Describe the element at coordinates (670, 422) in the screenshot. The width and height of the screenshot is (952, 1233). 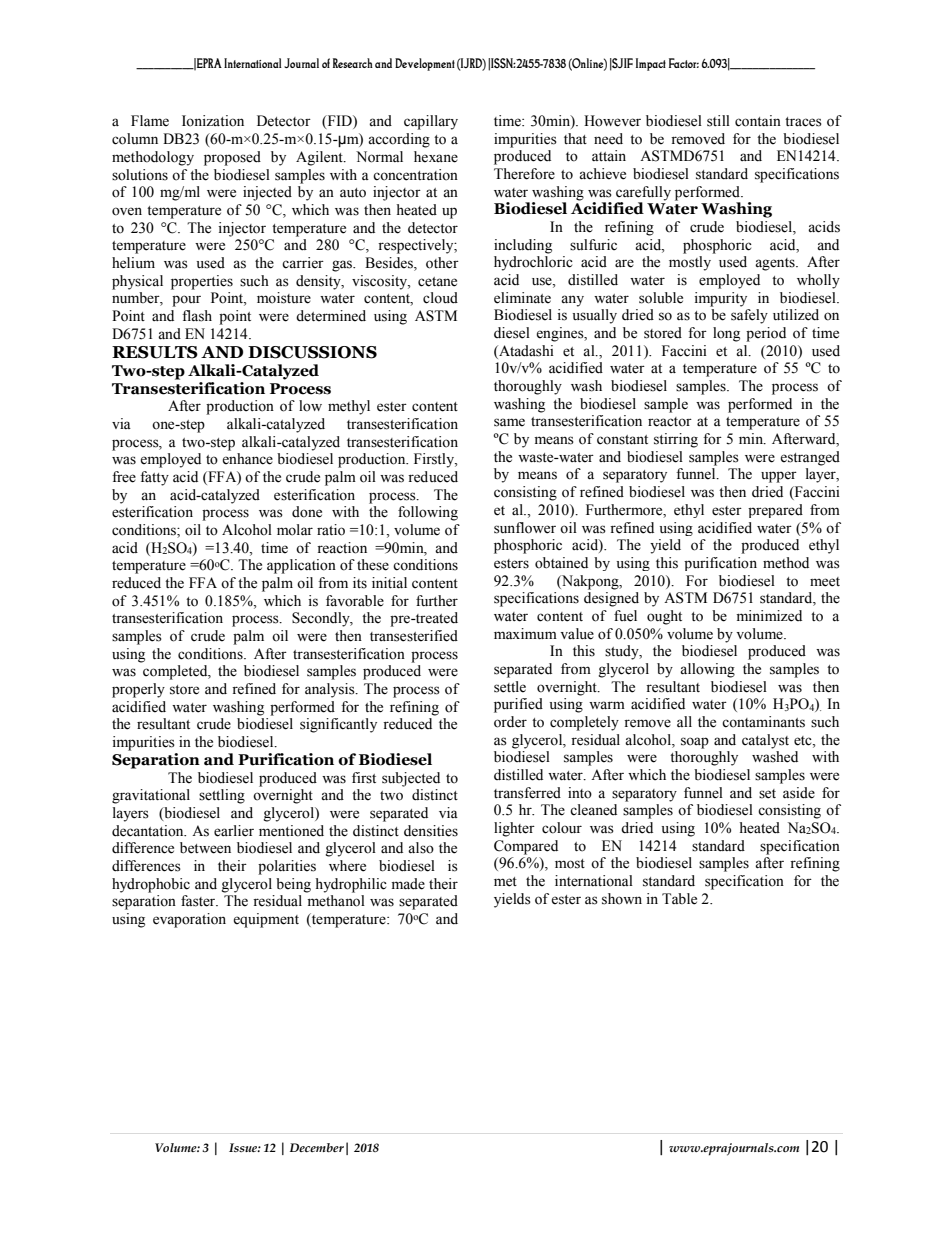
I see `reactor` at that location.
